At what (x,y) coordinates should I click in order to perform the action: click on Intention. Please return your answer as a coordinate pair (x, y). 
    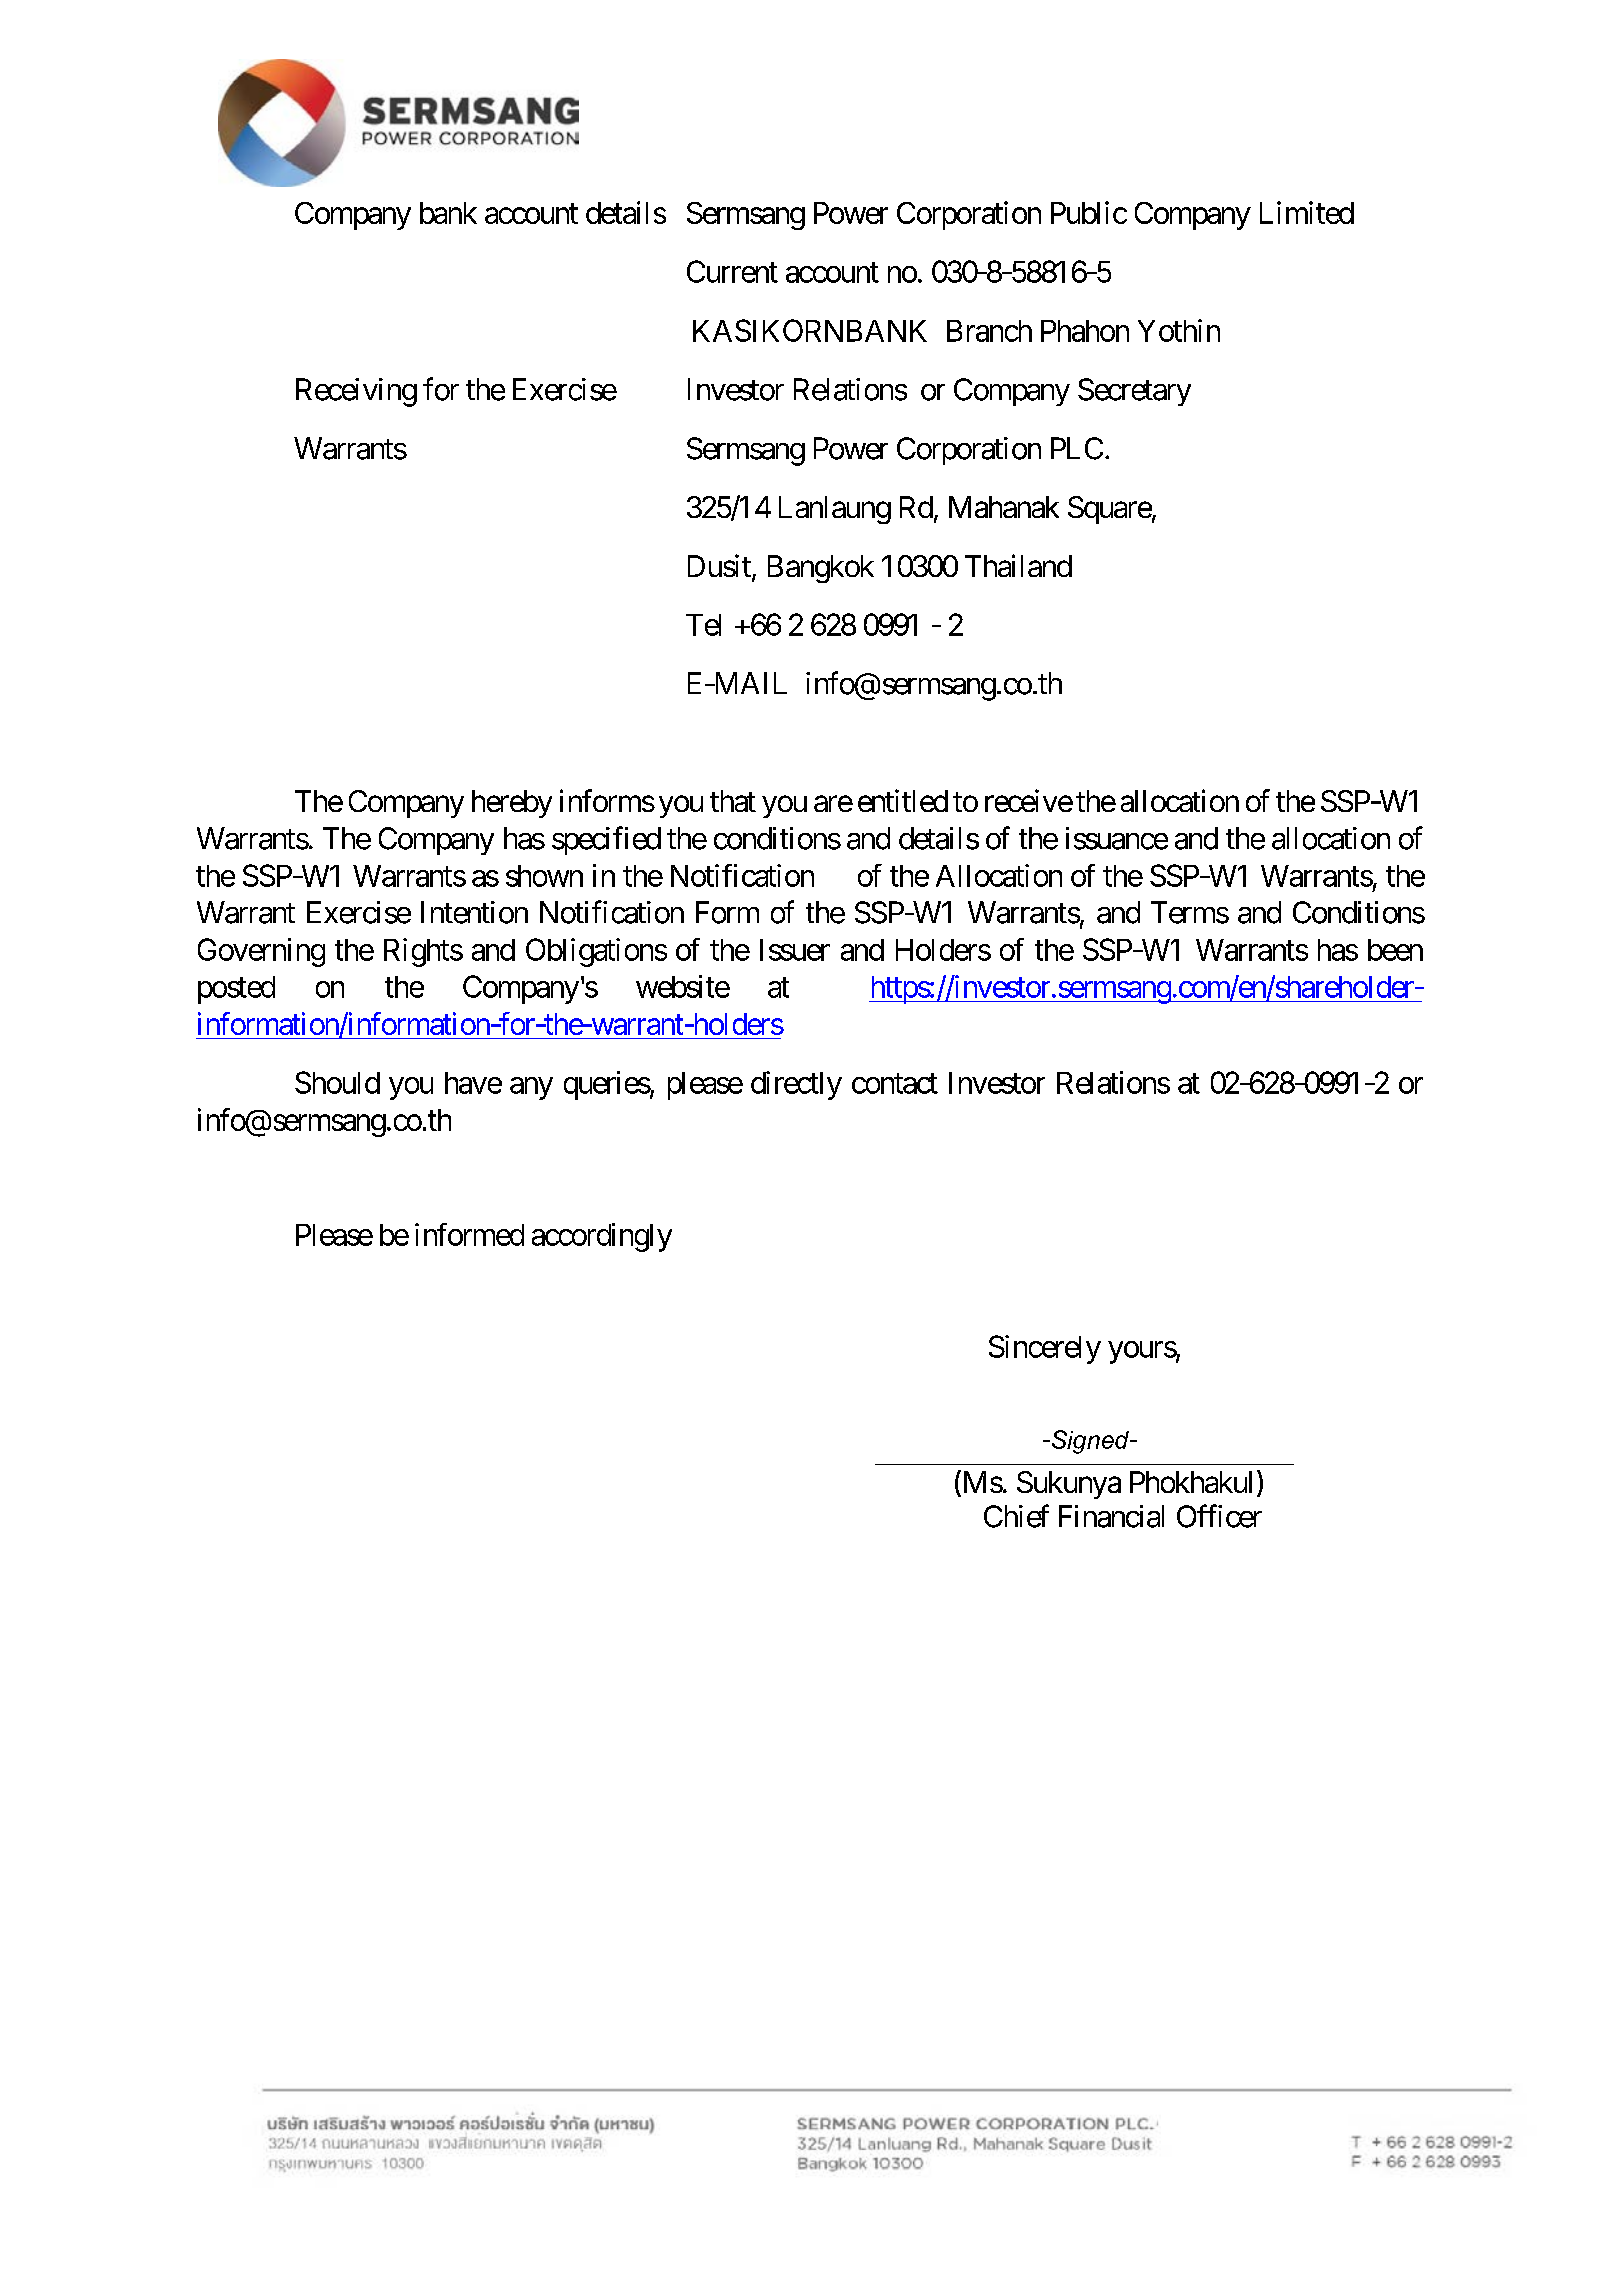
    Looking at the image, I should click on (474, 912).
